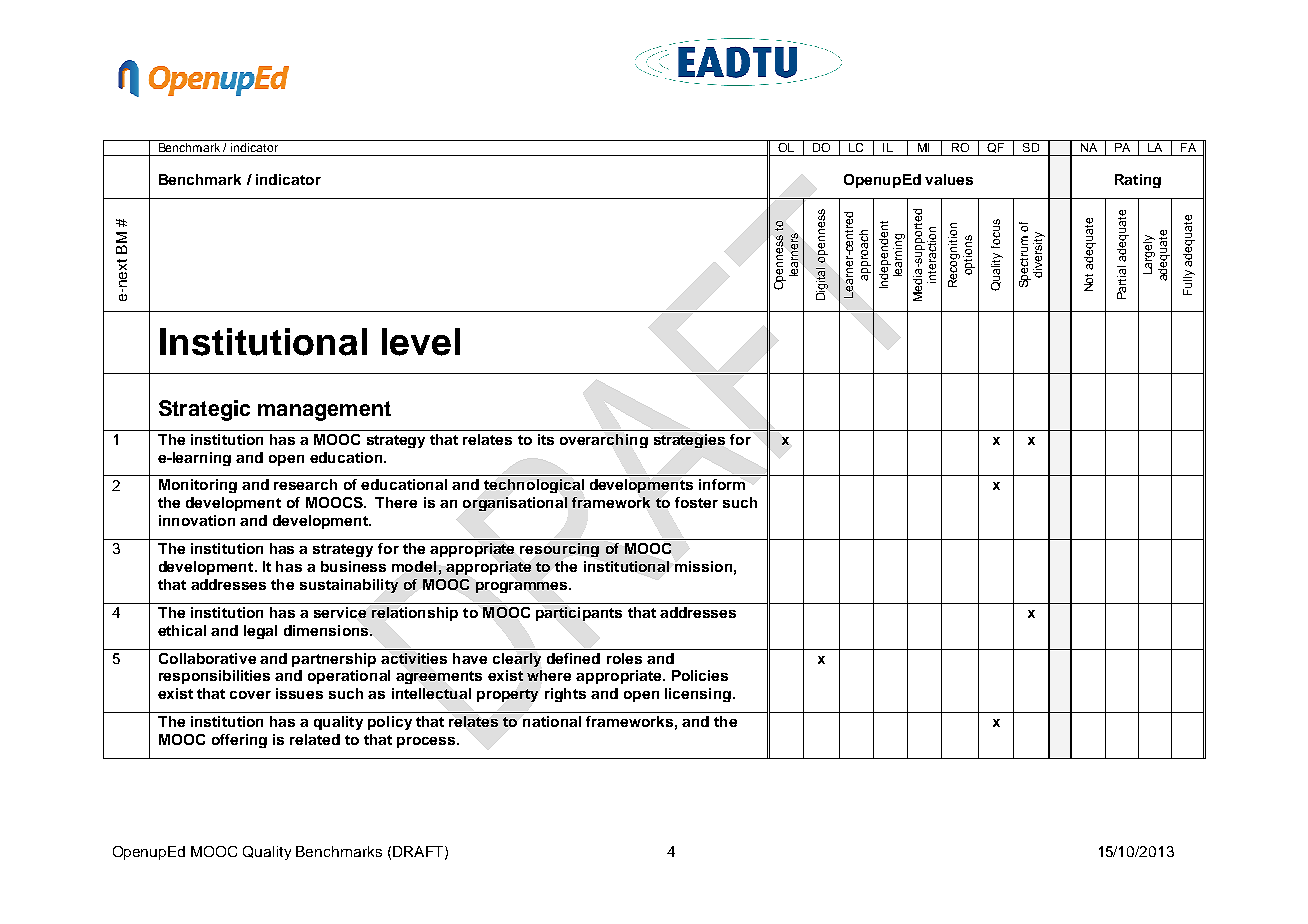  Describe the element at coordinates (327, 630) in the screenshot. I see `dimensions` at that location.
